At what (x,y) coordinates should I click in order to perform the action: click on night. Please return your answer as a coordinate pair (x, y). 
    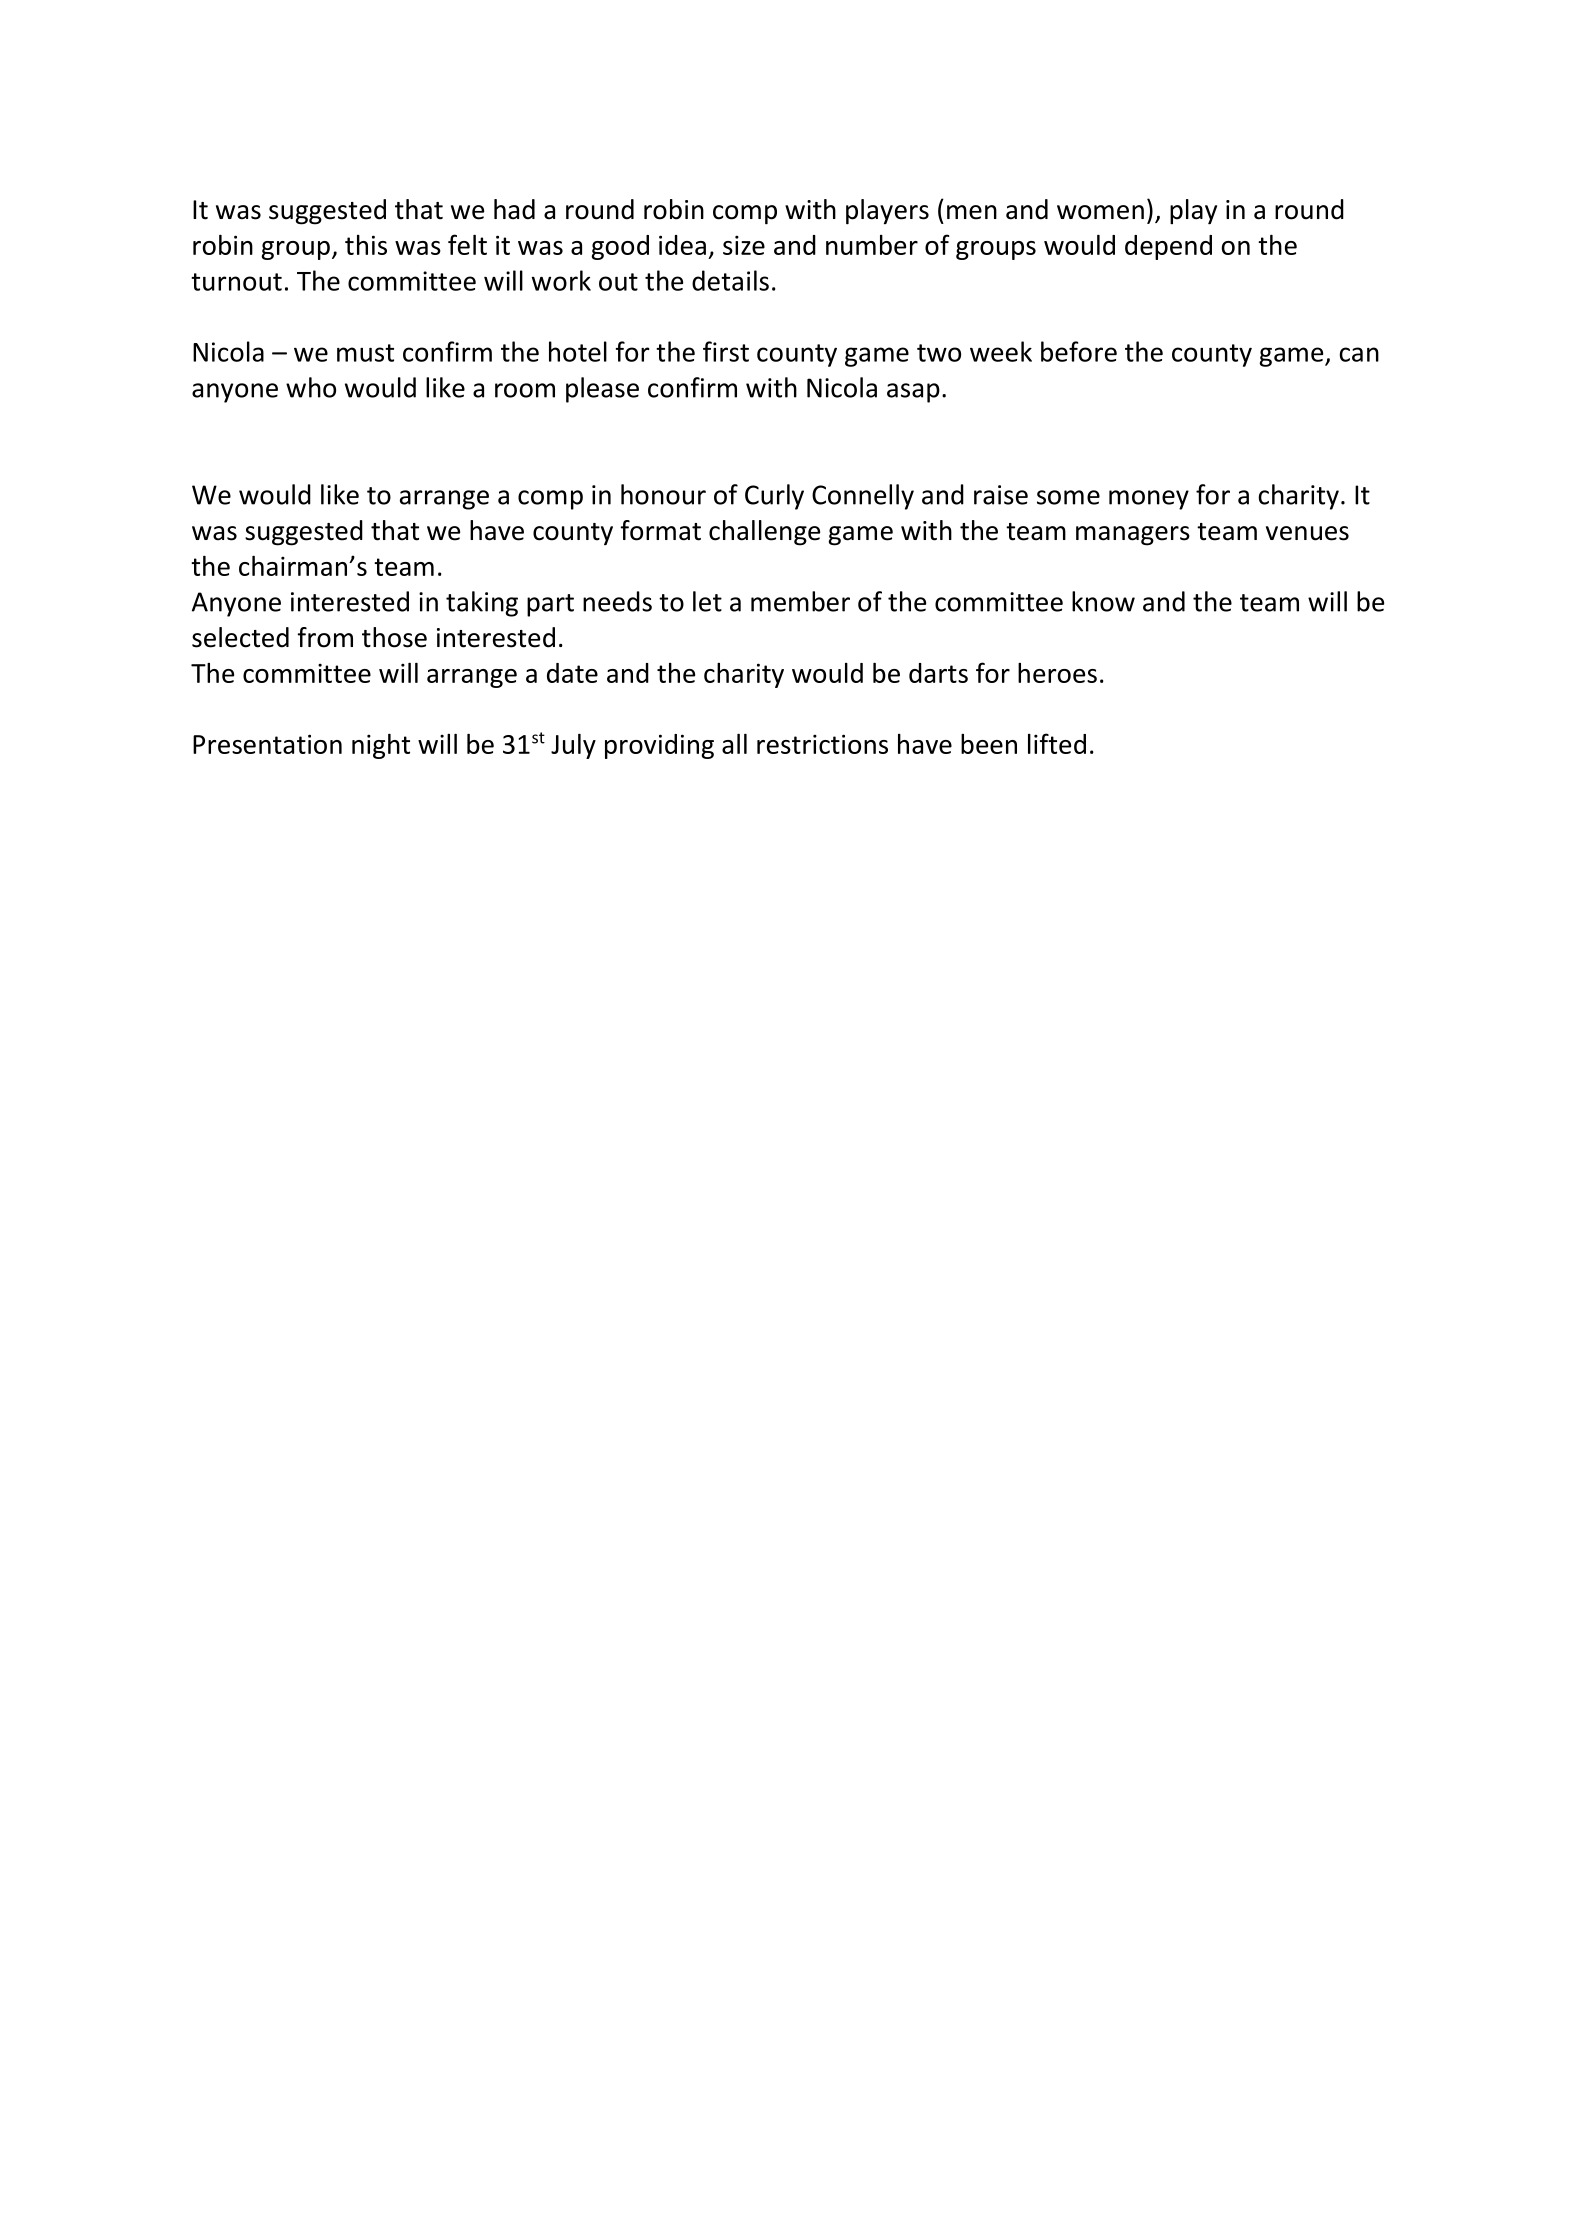
    Looking at the image, I should click on (381, 746).
